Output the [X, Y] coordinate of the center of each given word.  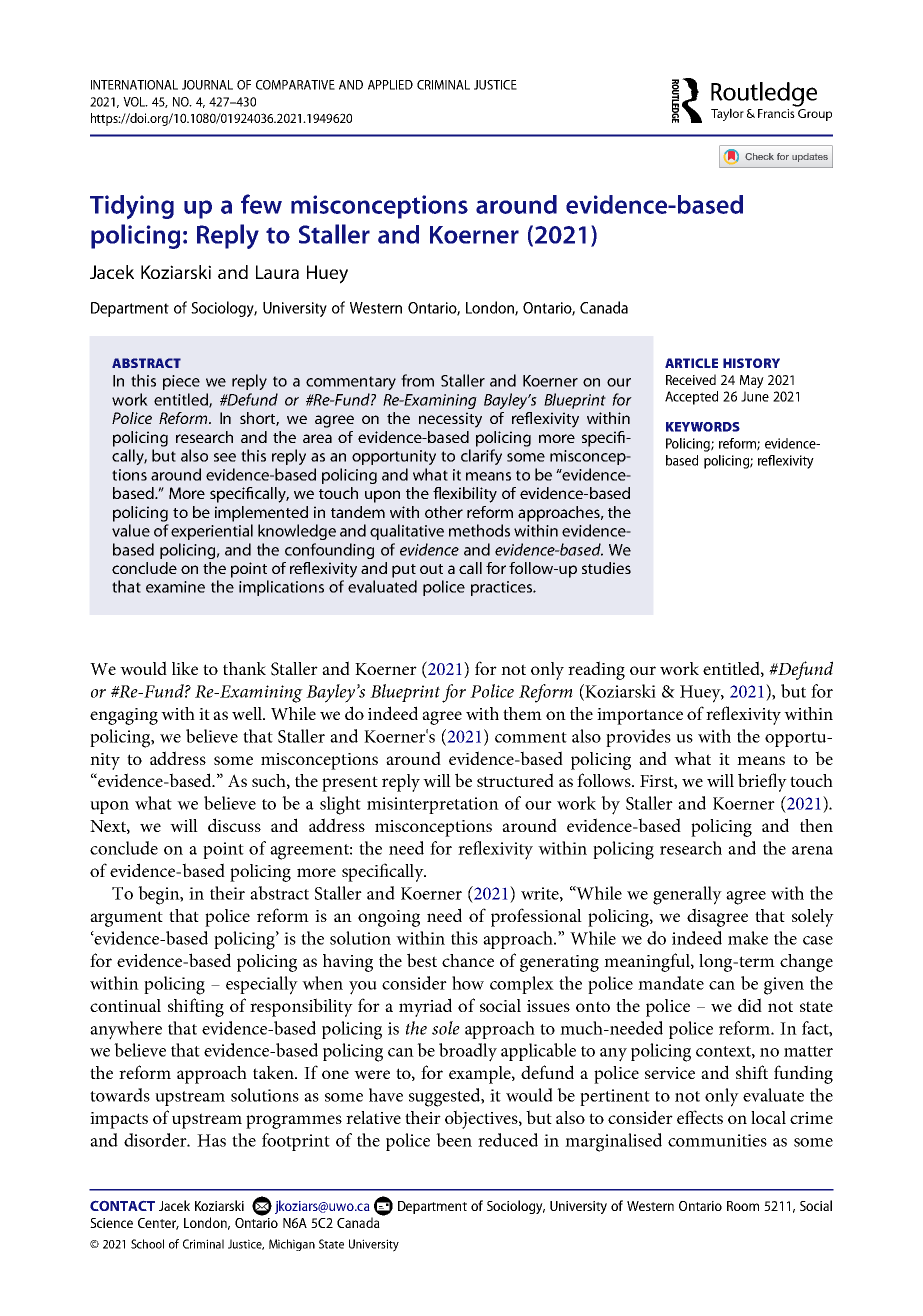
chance [468, 960]
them [522, 713]
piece [181, 382]
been [454, 1140]
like [185, 668]
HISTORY [751, 363]
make [748, 938]
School [147, 1244]
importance [640, 716]
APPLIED [390, 85]
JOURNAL [207, 85]
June [755, 396]
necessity [450, 420]
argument [126, 919]
